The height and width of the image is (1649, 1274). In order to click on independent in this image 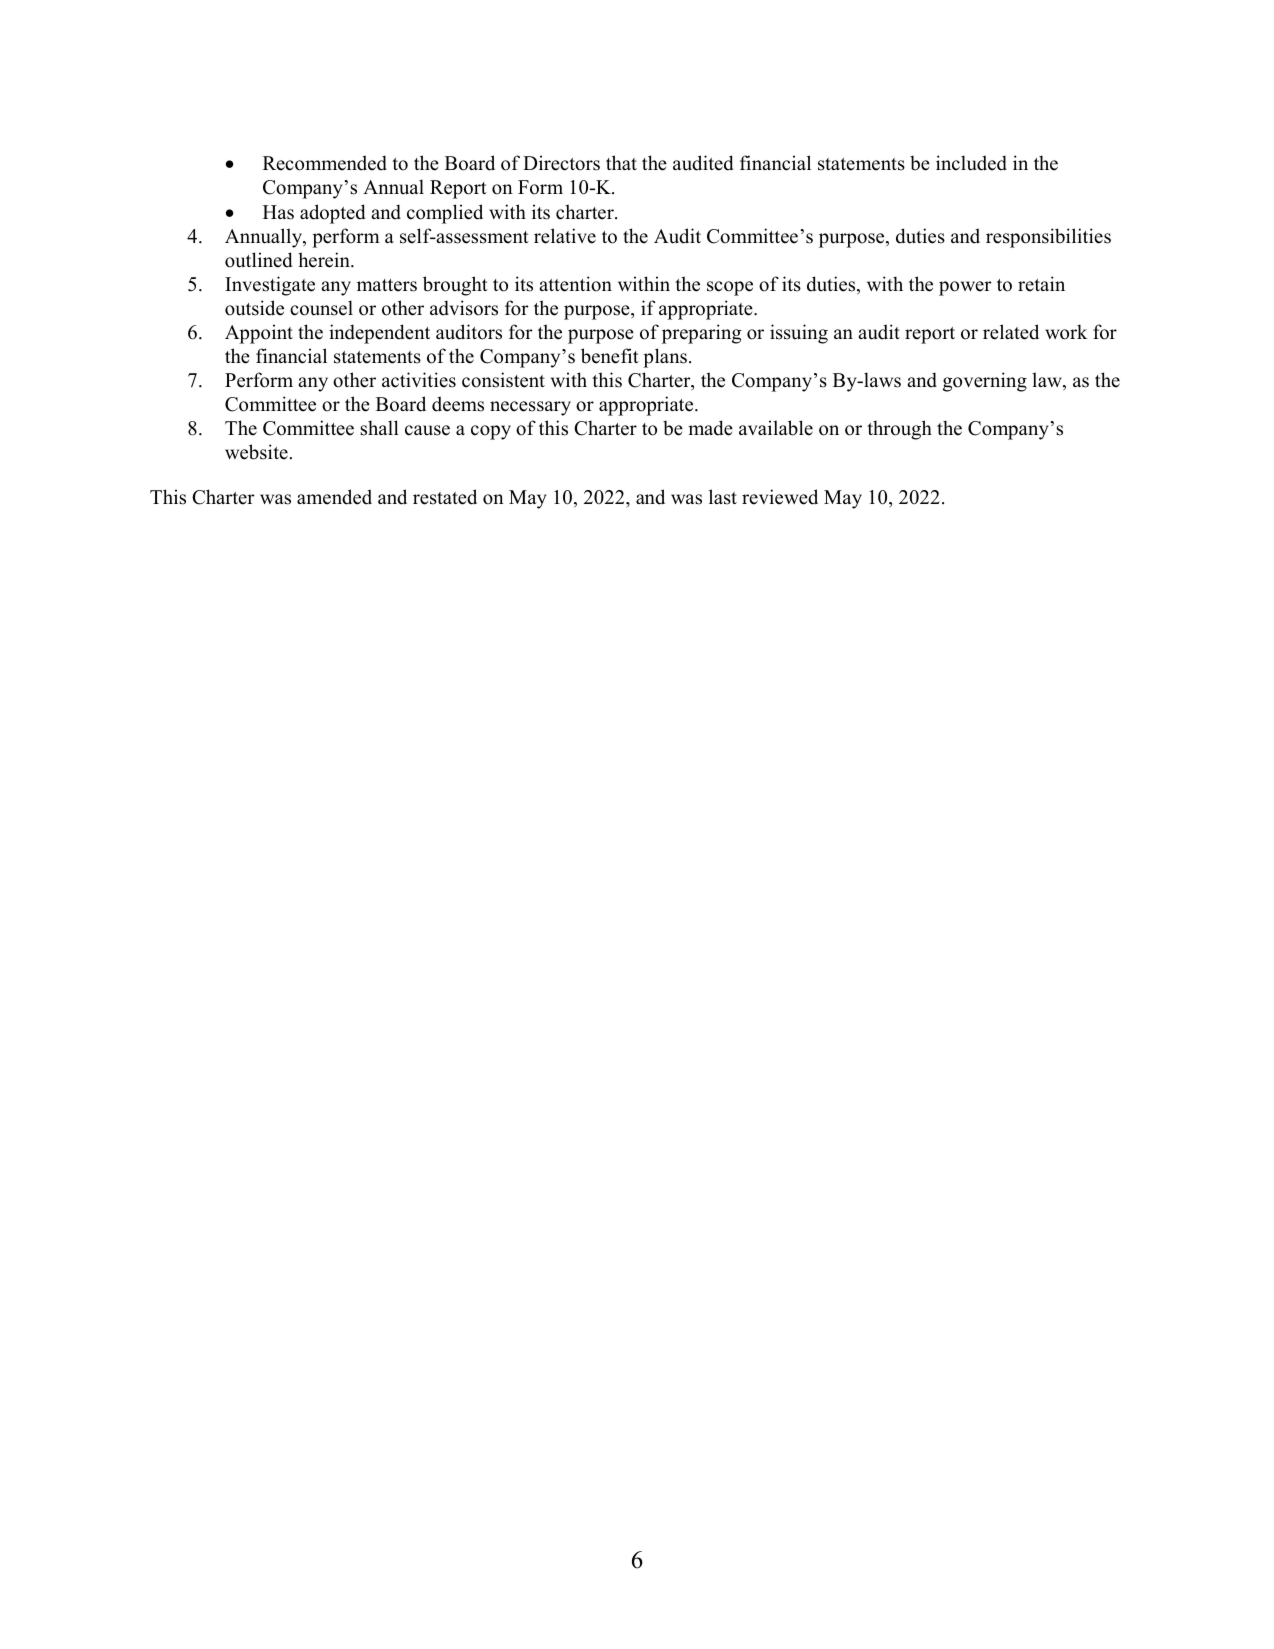, I will do `click(379, 334)`.
